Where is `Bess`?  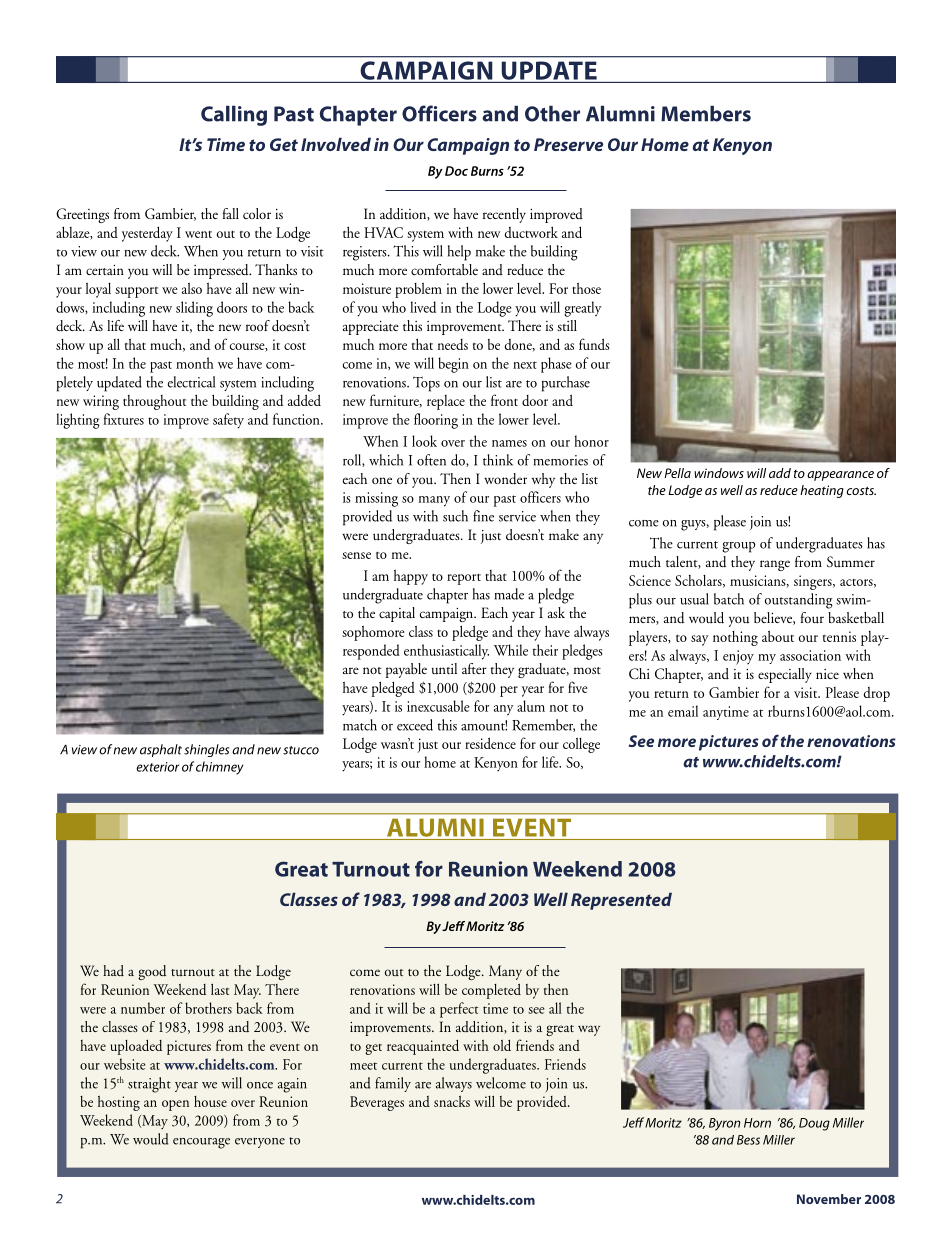
Bess is located at coordinates (748, 1140).
